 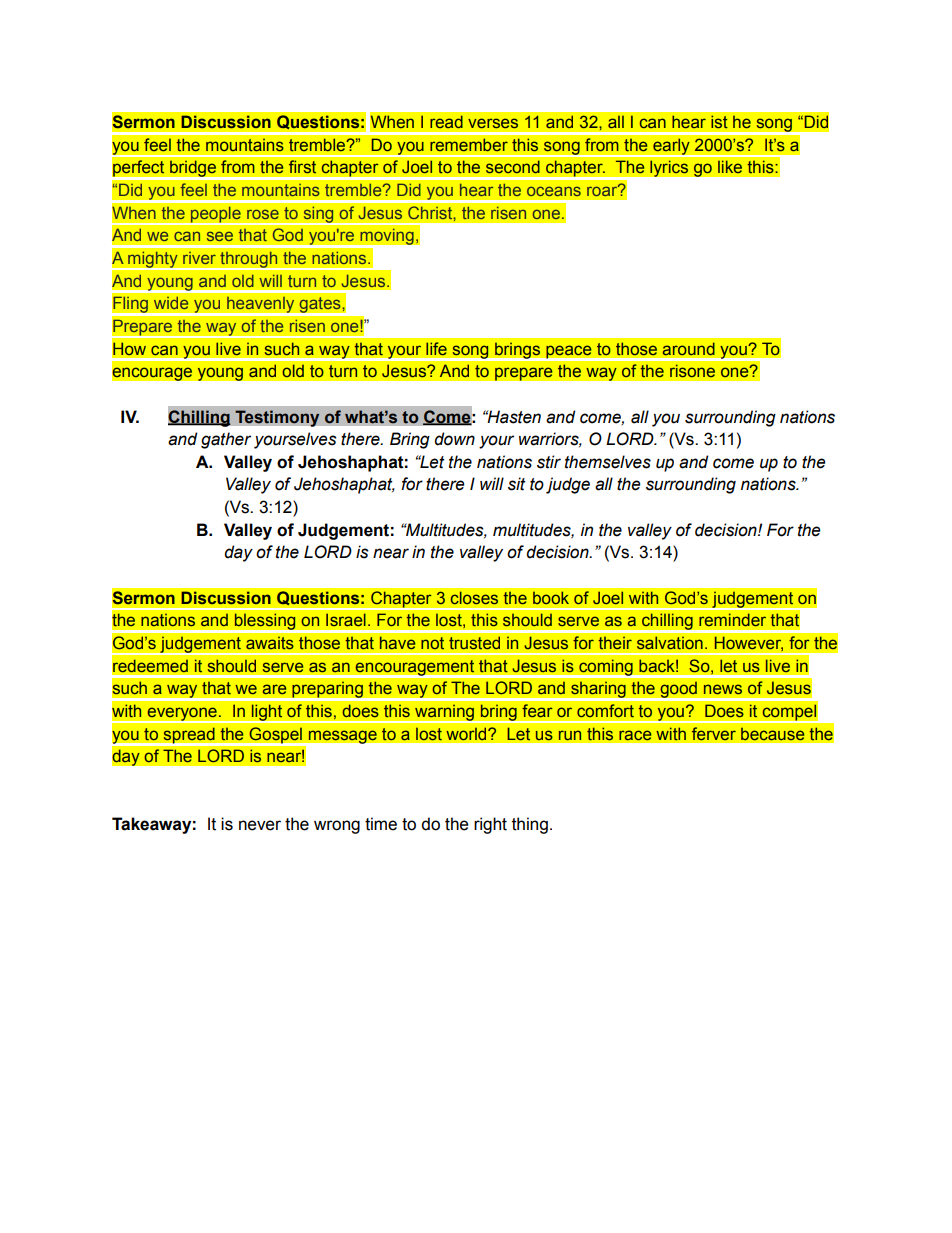 What do you see at coordinates (270, 643) in the screenshot?
I see `awaits` at bounding box center [270, 643].
